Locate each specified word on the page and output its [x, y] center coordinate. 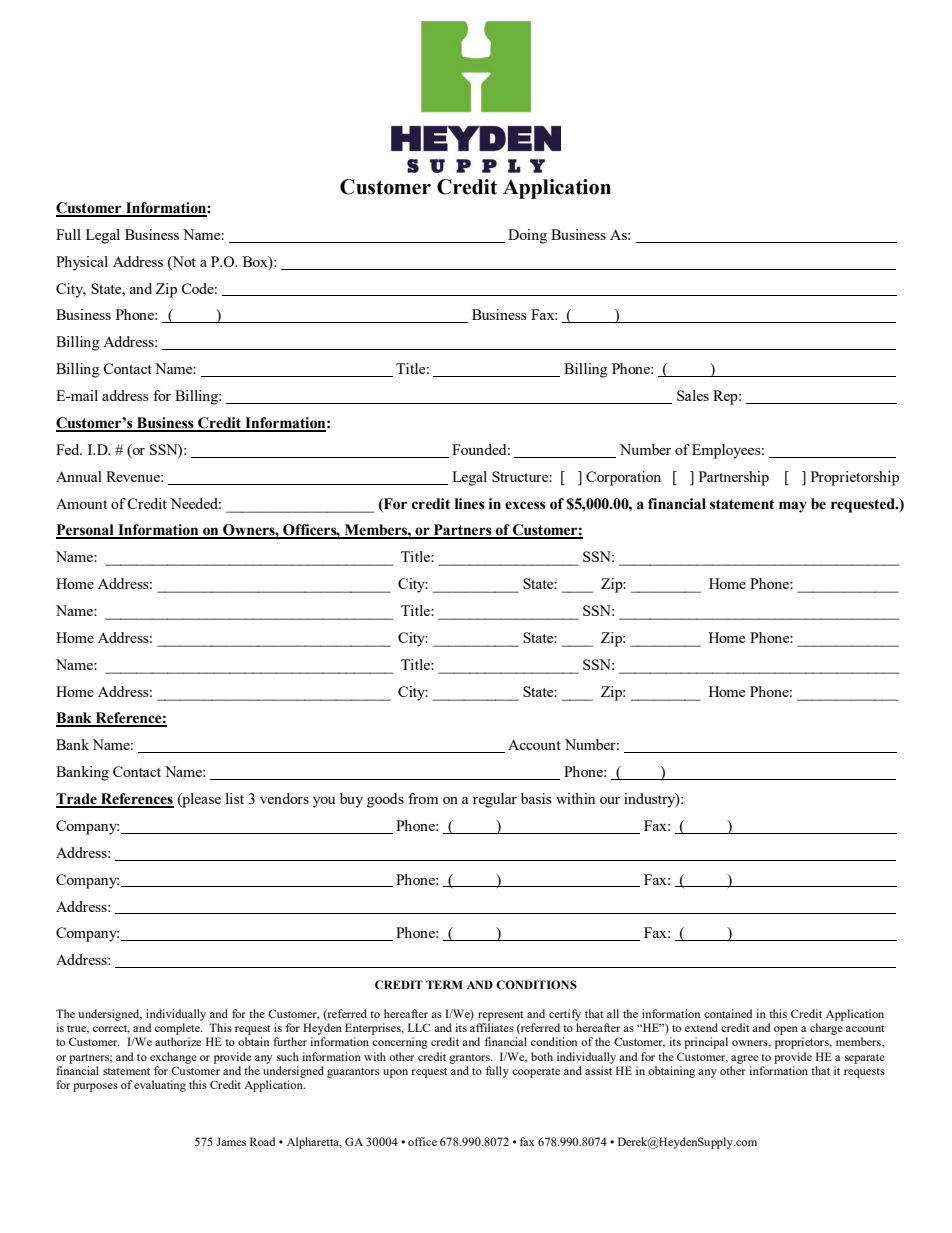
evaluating [160, 1086]
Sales [693, 395]
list [235, 798]
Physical [82, 263]
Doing [527, 236]
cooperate [536, 1073]
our [610, 800]
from [423, 798]
